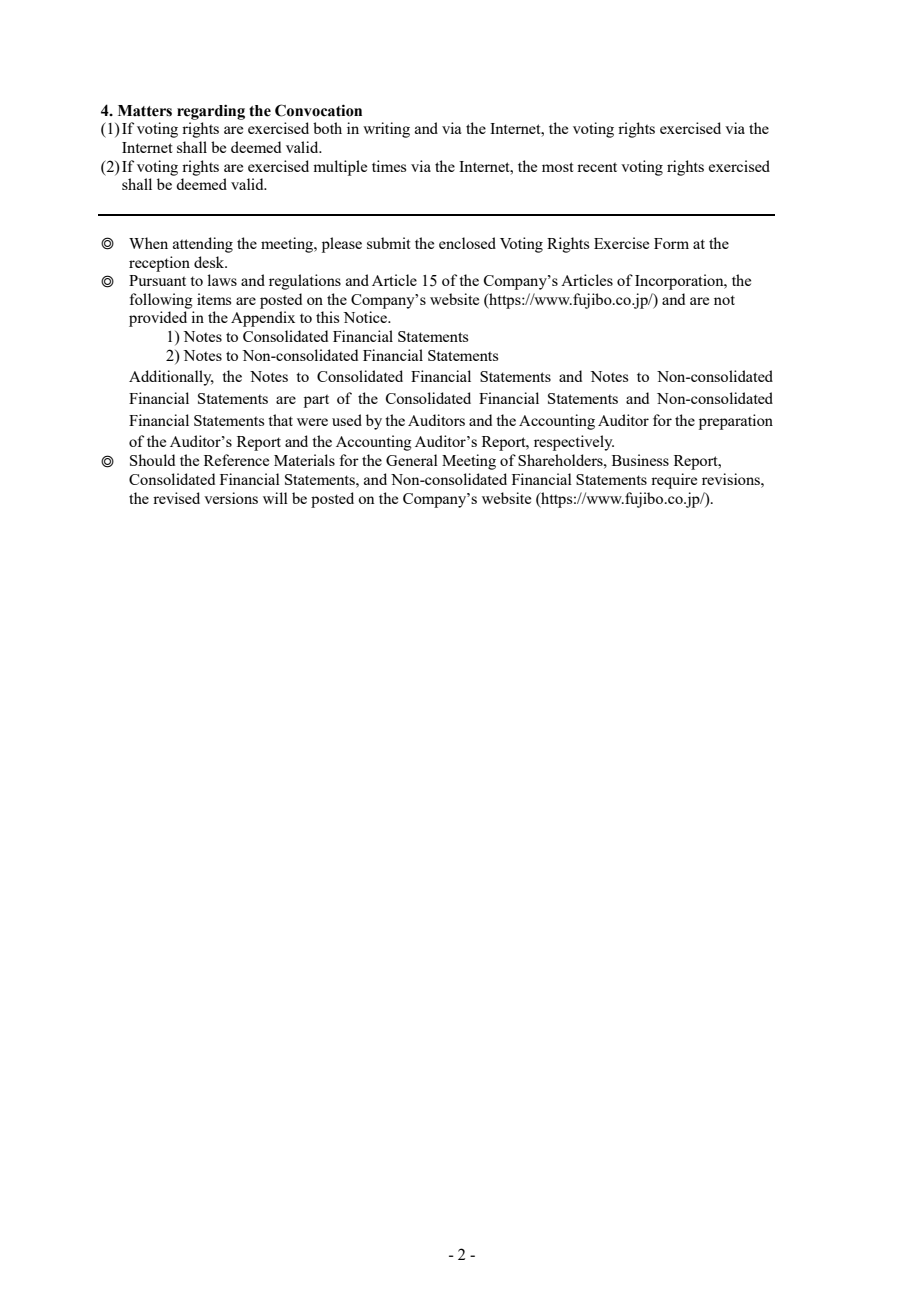 The width and height of the document is (924, 1308). What do you see at coordinates (211, 112) in the document?
I see `regarding` at bounding box center [211, 112].
